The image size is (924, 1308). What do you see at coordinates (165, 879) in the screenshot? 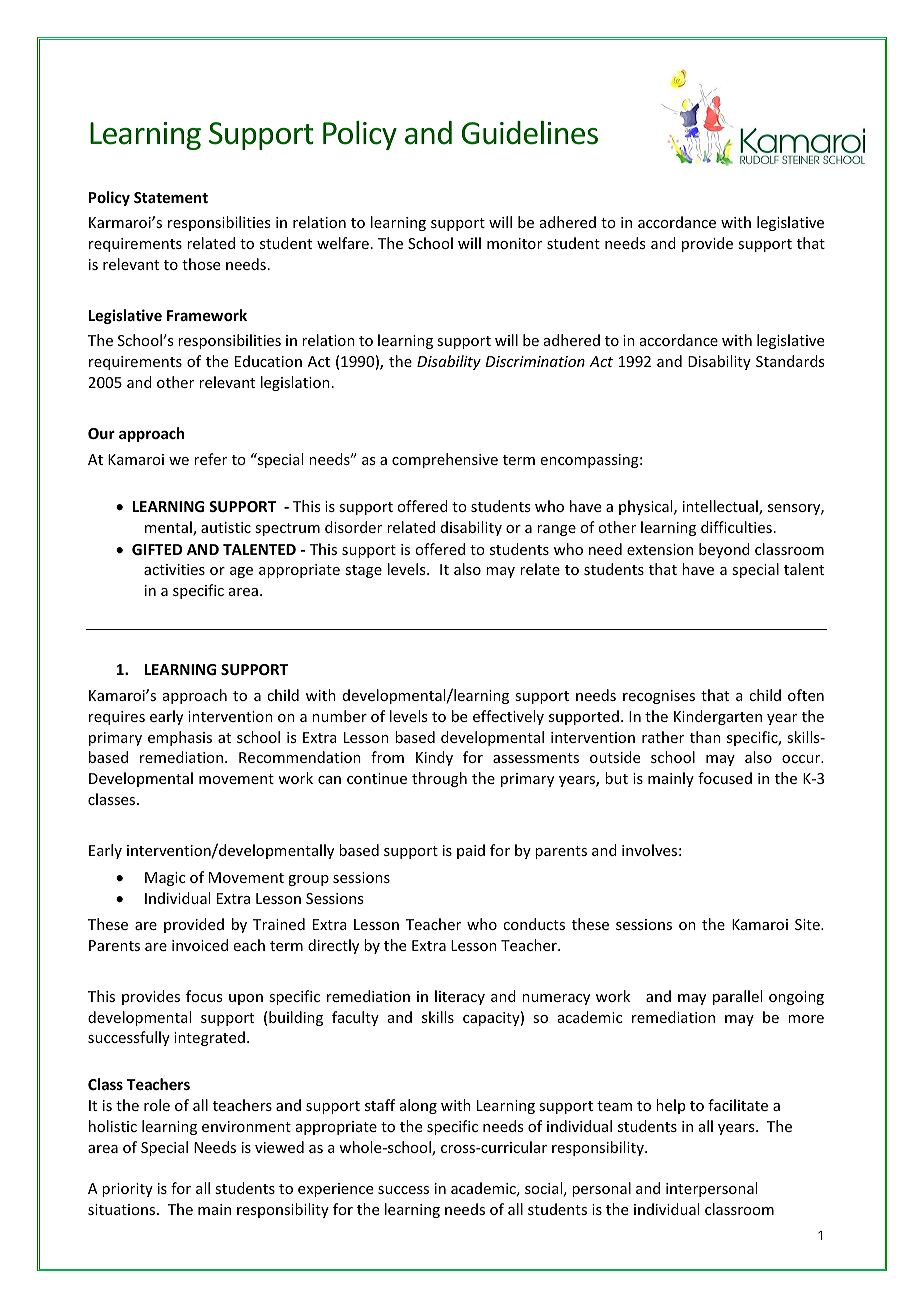
I see `Magic` at bounding box center [165, 879].
